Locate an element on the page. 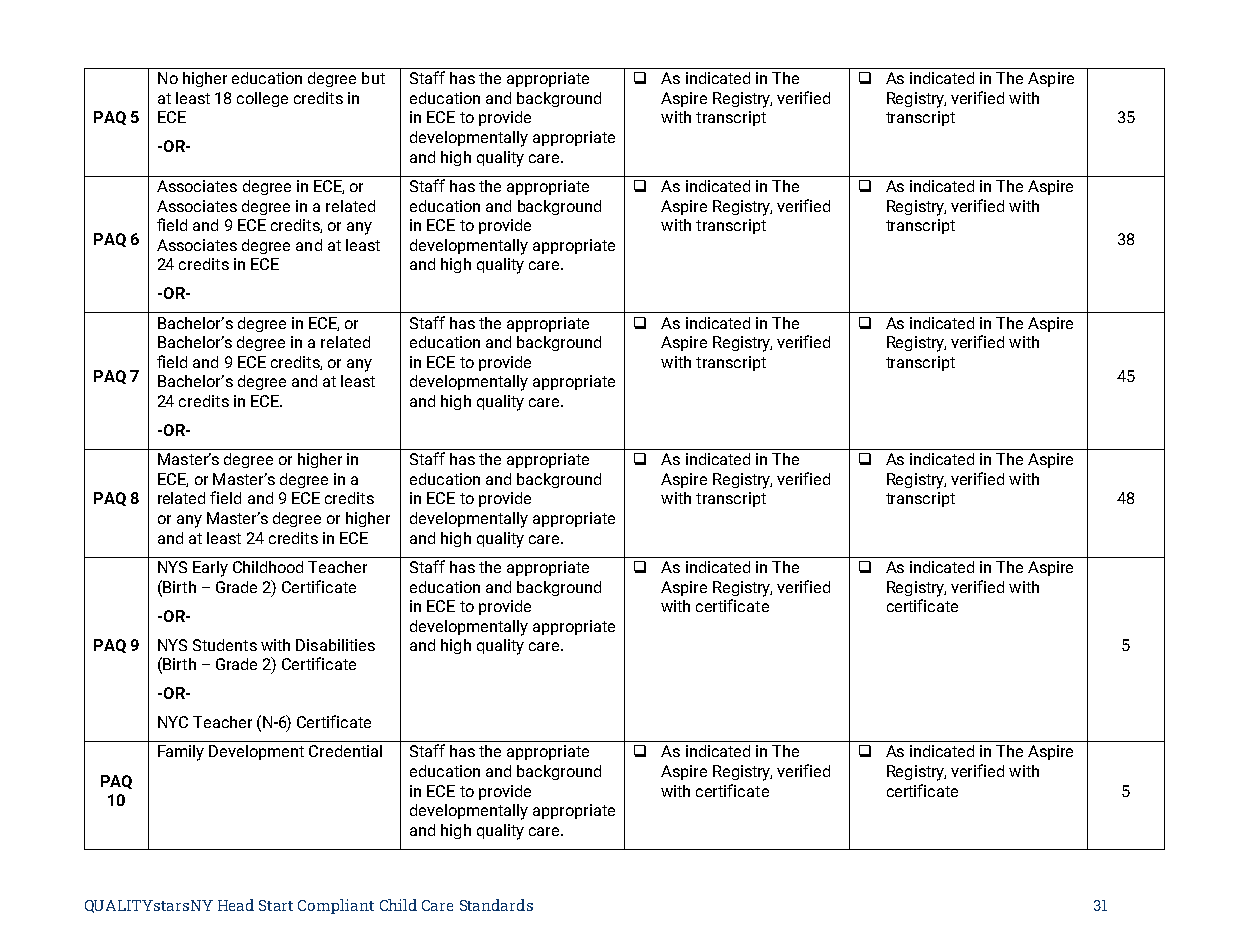 Image resolution: width=1233 pixels, height=952 pixels. Standards is located at coordinates (496, 905).
